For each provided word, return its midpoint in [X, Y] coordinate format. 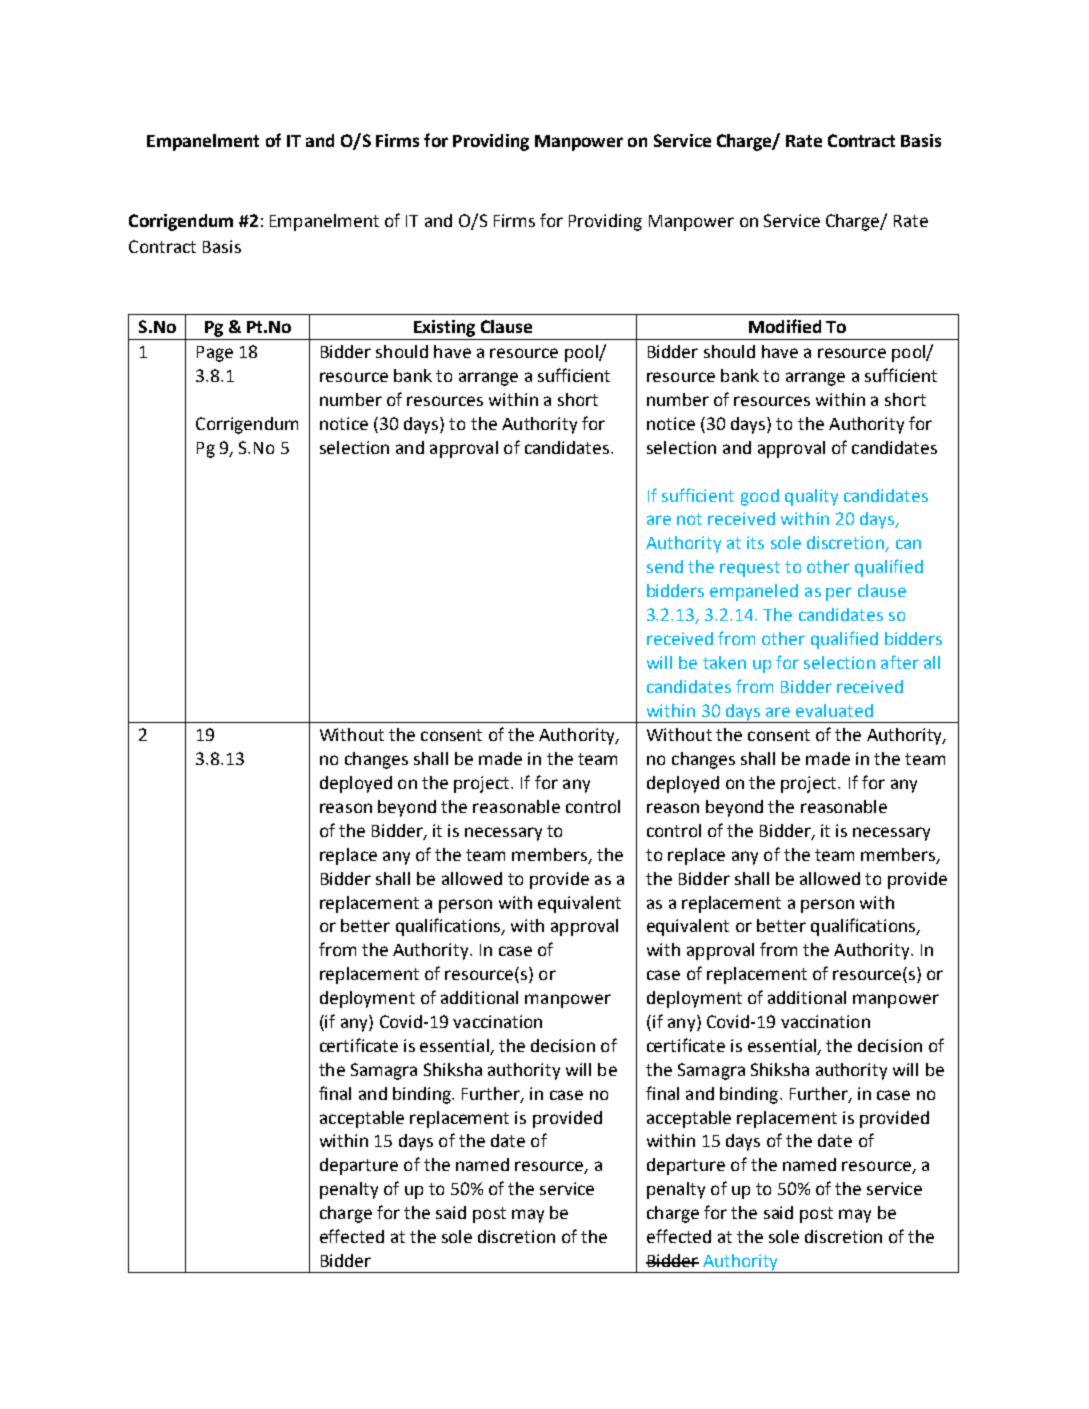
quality [811, 497]
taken [724, 662]
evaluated [834, 710]
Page [215, 354]
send [665, 566]
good [760, 497]
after [900, 662]
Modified [785, 326]
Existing [444, 328]
